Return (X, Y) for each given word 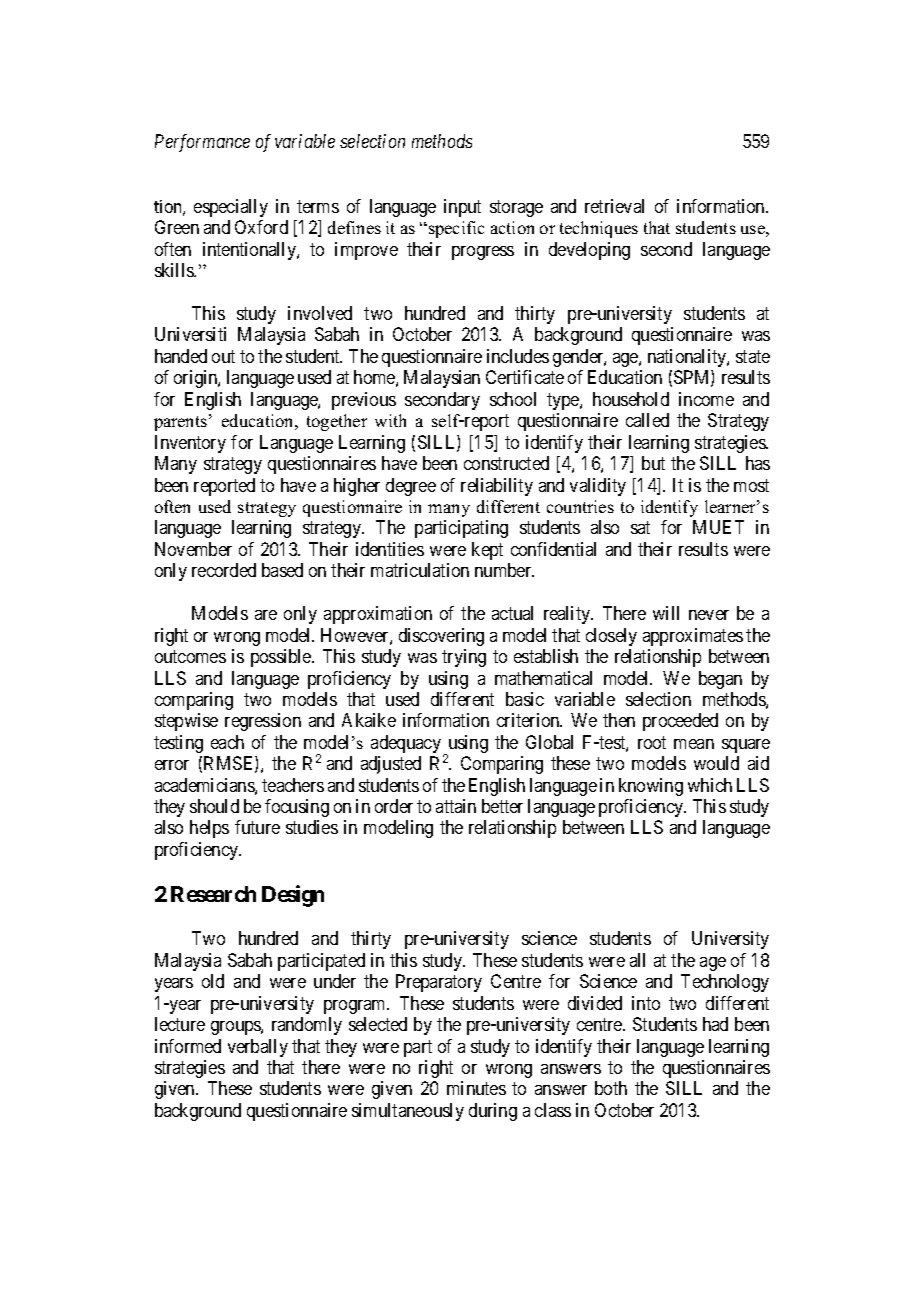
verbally (258, 1048)
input (462, 208)
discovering (441, 637)
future (257, 827)
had (715, 1024)
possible (282, 658)
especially (231, 208)
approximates (693, 637)
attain (456, 806)
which (710, 785)
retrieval (614, 206)
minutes (476, 1088)
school (513, 399)
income (706, 399)
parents (180, 423)
